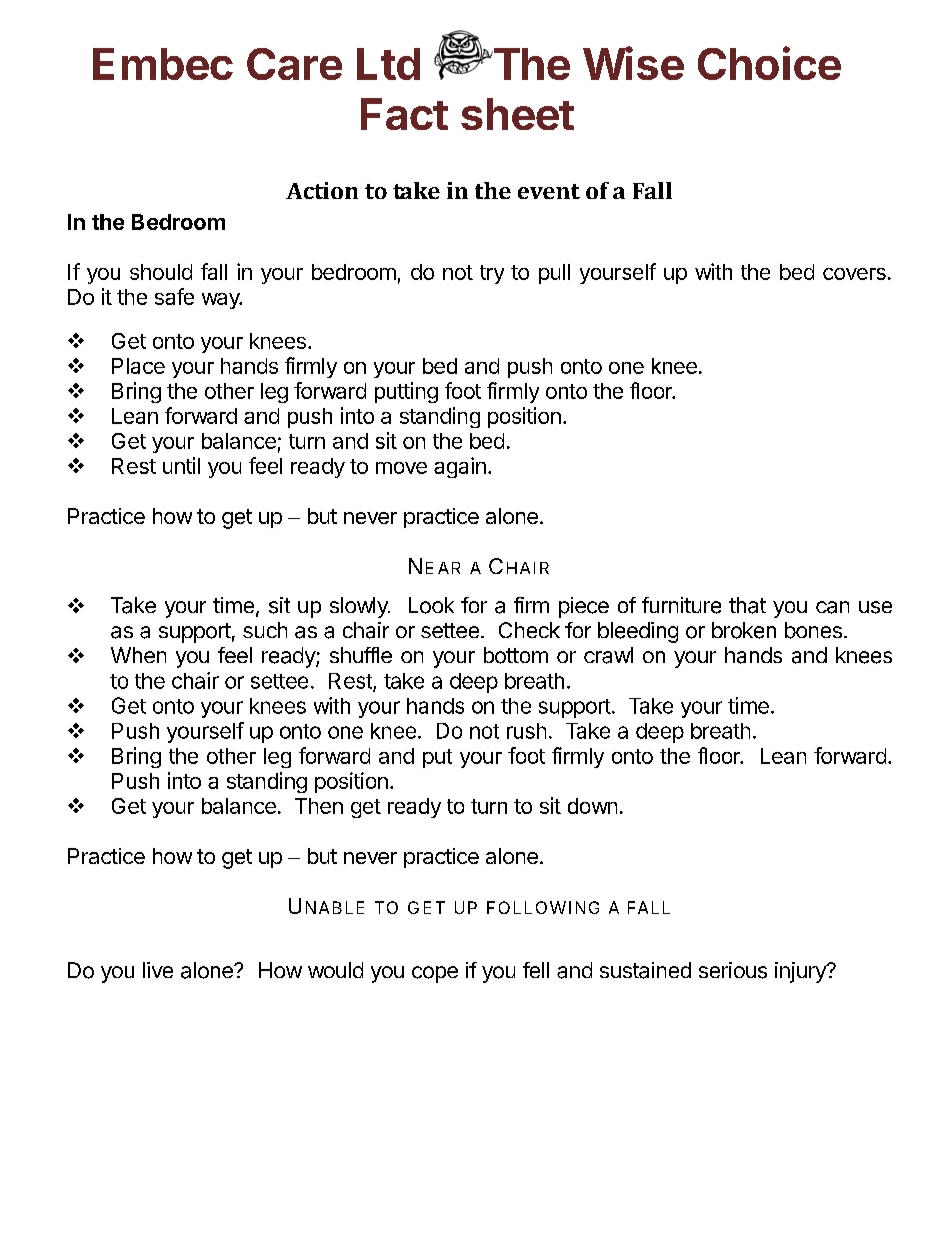 This image has height=1233, width=952. Describe the element at coordinates (536, 970) in the image. I see `fell` at that location.
